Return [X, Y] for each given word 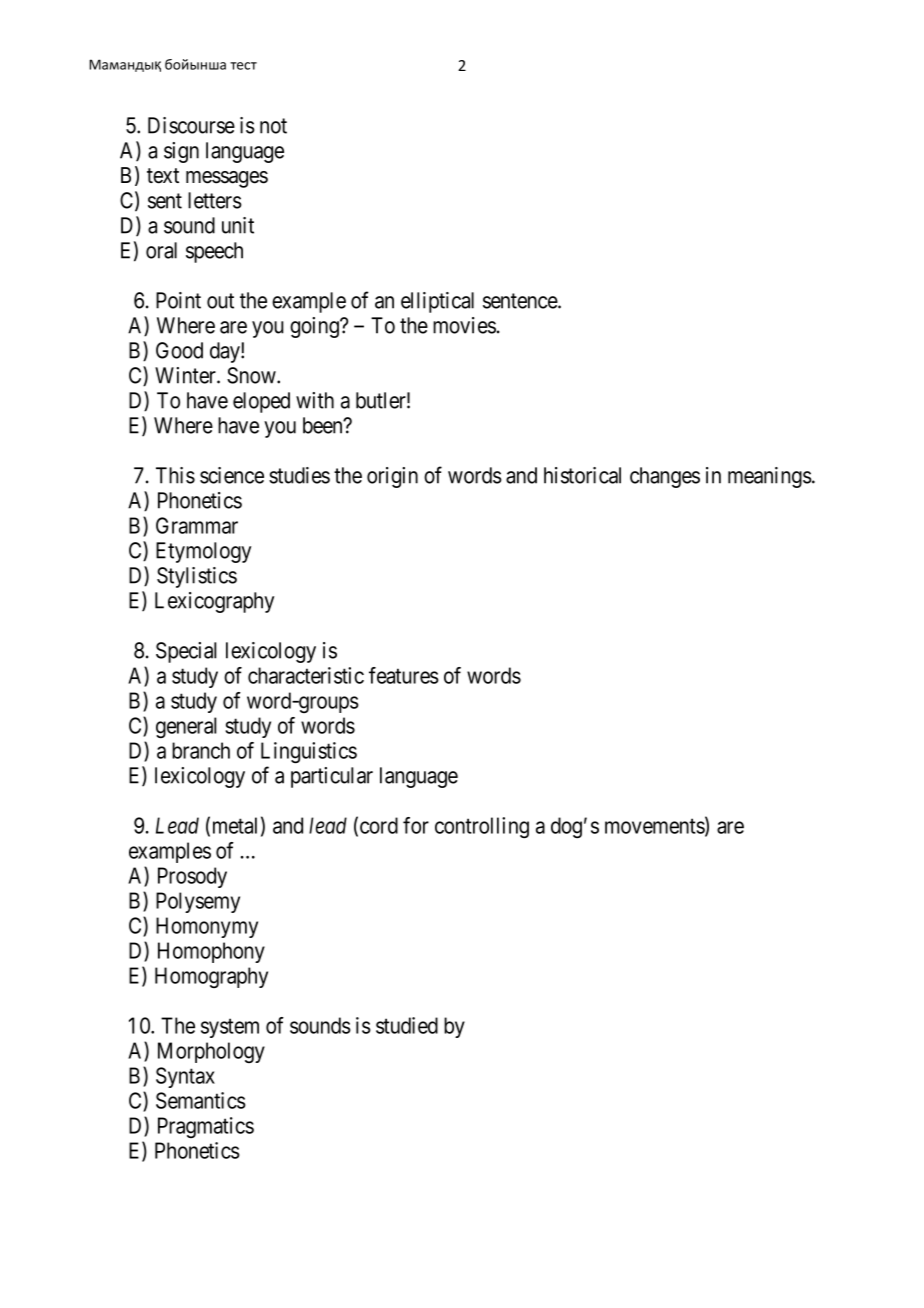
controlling [482, 827]
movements [655, 827]
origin [392, 477]
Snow [252, 375]
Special [186, 652]
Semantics [201, 1100]
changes [665, 477]
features [404, 675]
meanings [770, 477]
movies [464, 325]
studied [407, 1025]
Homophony [211, 952]
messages [227, 179]
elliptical [437, 302]
